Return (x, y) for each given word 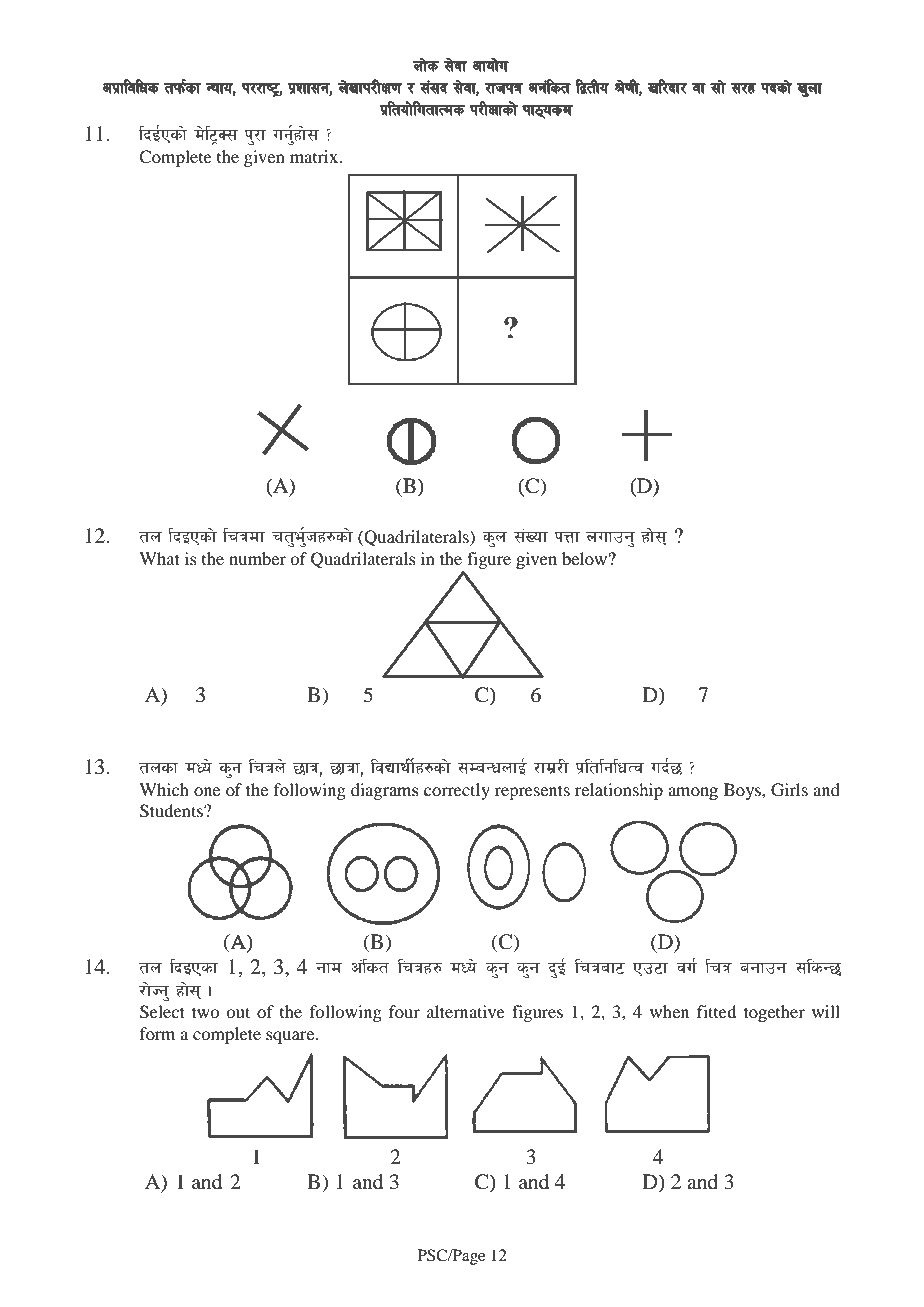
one (207, 791)
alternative (466, 1011)
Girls (789, 790)
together (774, 1013)
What (159, 558)
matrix (315, 156)
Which (164, 789)
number (257, 558)
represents (532, 792)
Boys (743, 791)
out (238, 1012)
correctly (456, 791)
